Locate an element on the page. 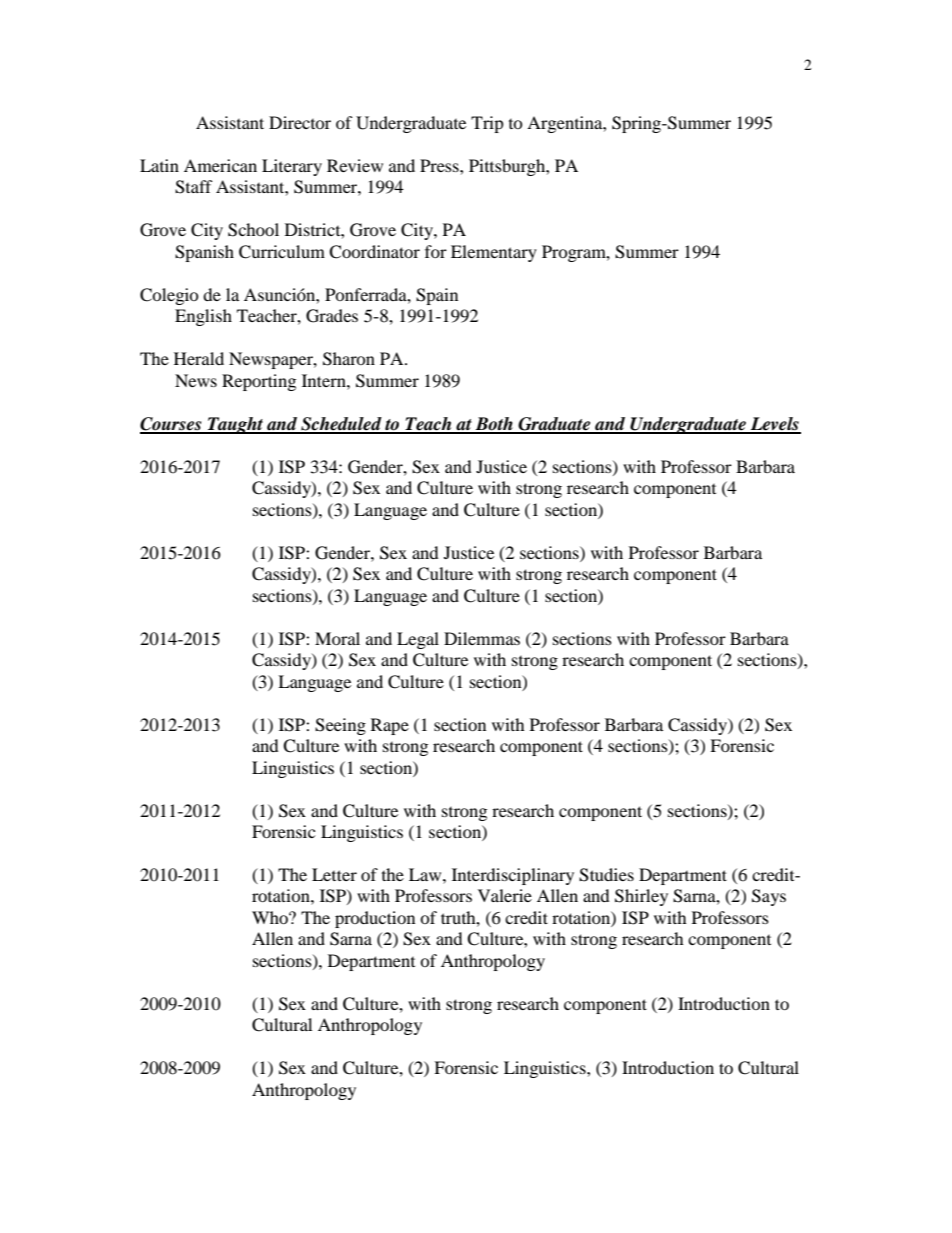 The image size is (952, 1233). American is located at coordinates (220, 165).
